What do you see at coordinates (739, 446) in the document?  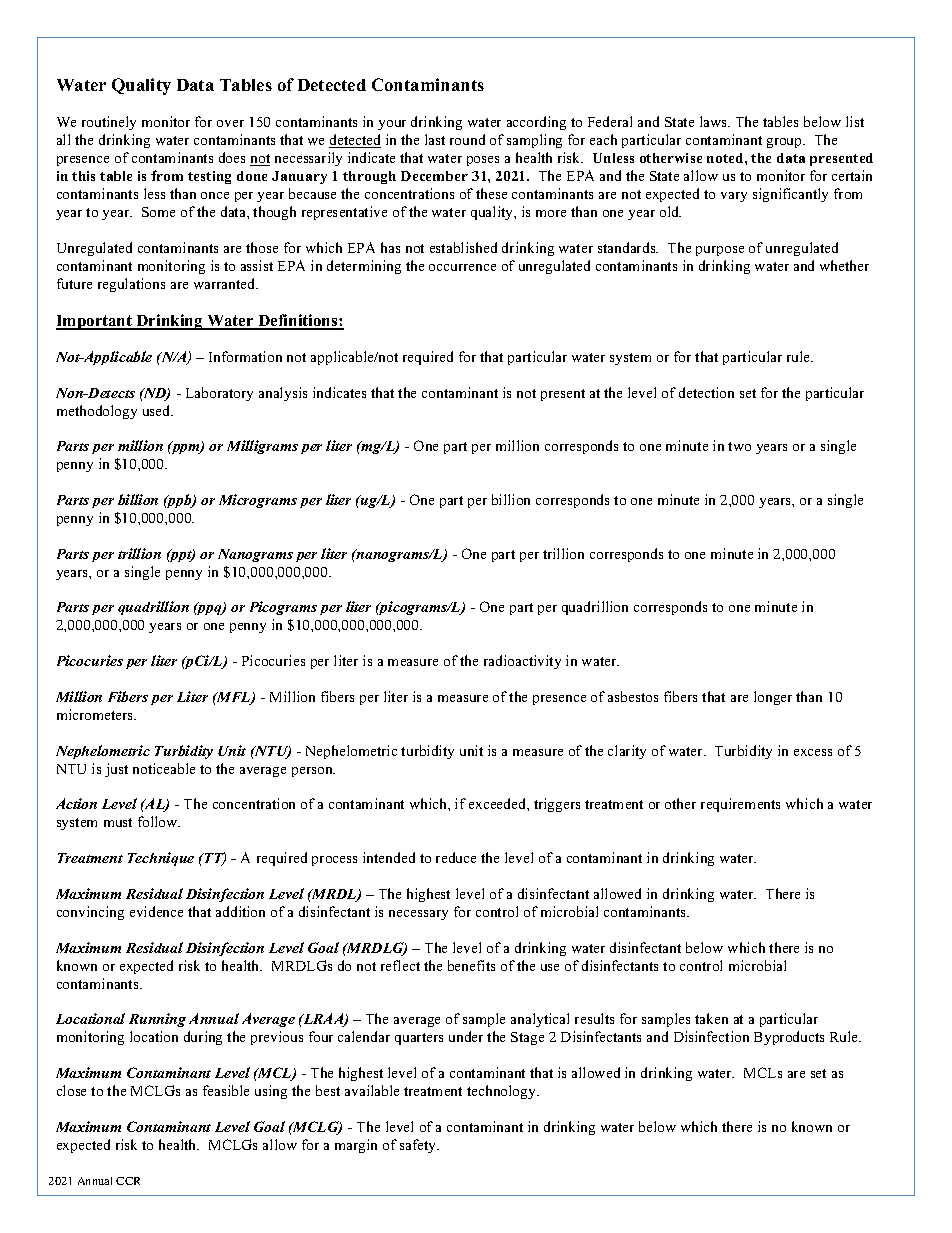 I see `two` at bounding box center [739, 446].
